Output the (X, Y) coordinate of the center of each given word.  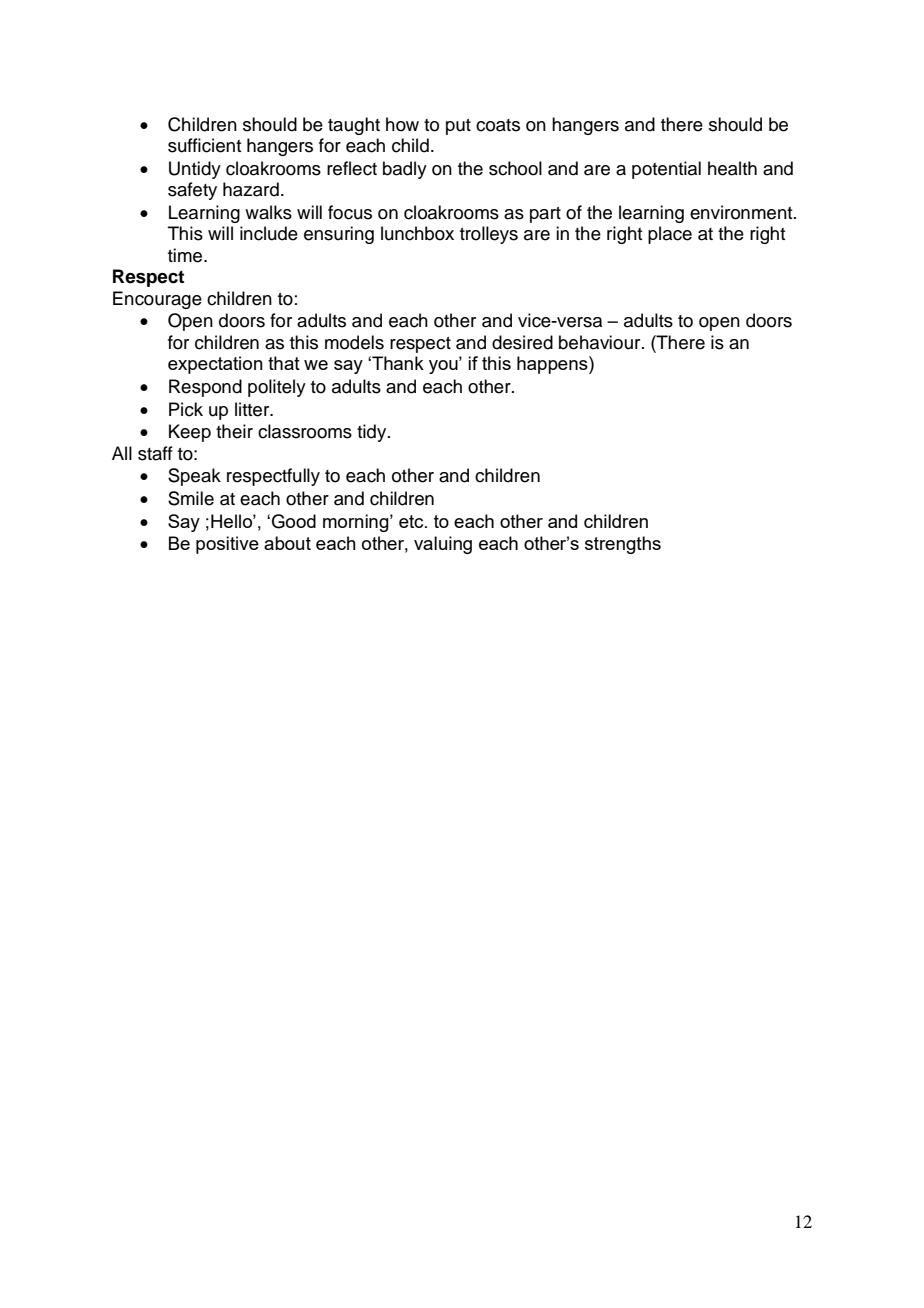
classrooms (305, 431)
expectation (215, 365)
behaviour (601, 342)
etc (412, 521)
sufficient (204, 145)
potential (666, 170)
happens (553, 365)
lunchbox (417, 233)
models (354, 342)
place (670, 235)
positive (227, 545)
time (186, 255)
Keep (190, 433)
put (458, 127)
